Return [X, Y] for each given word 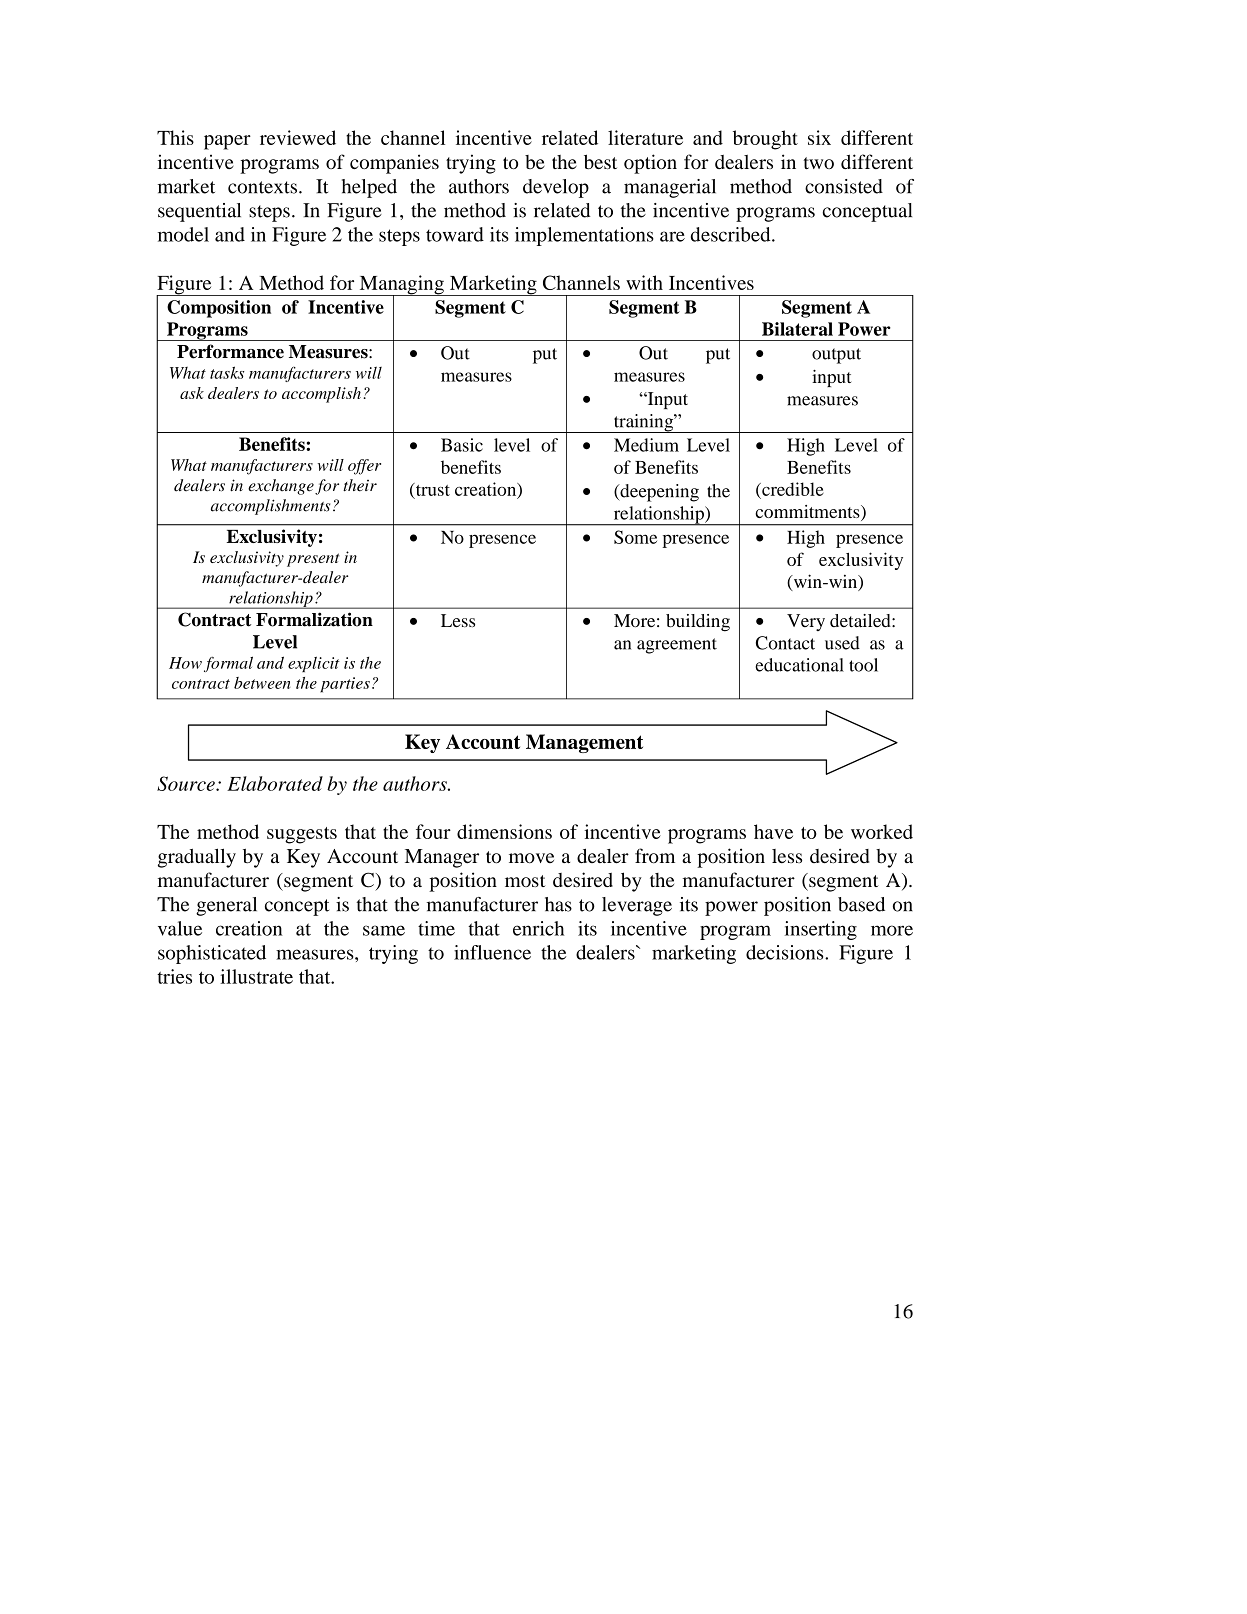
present [313, 560]
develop [556, 188]
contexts [264, 187]
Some [635, 537]
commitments [808, 513]
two [818, 163]
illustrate [256, 976]
